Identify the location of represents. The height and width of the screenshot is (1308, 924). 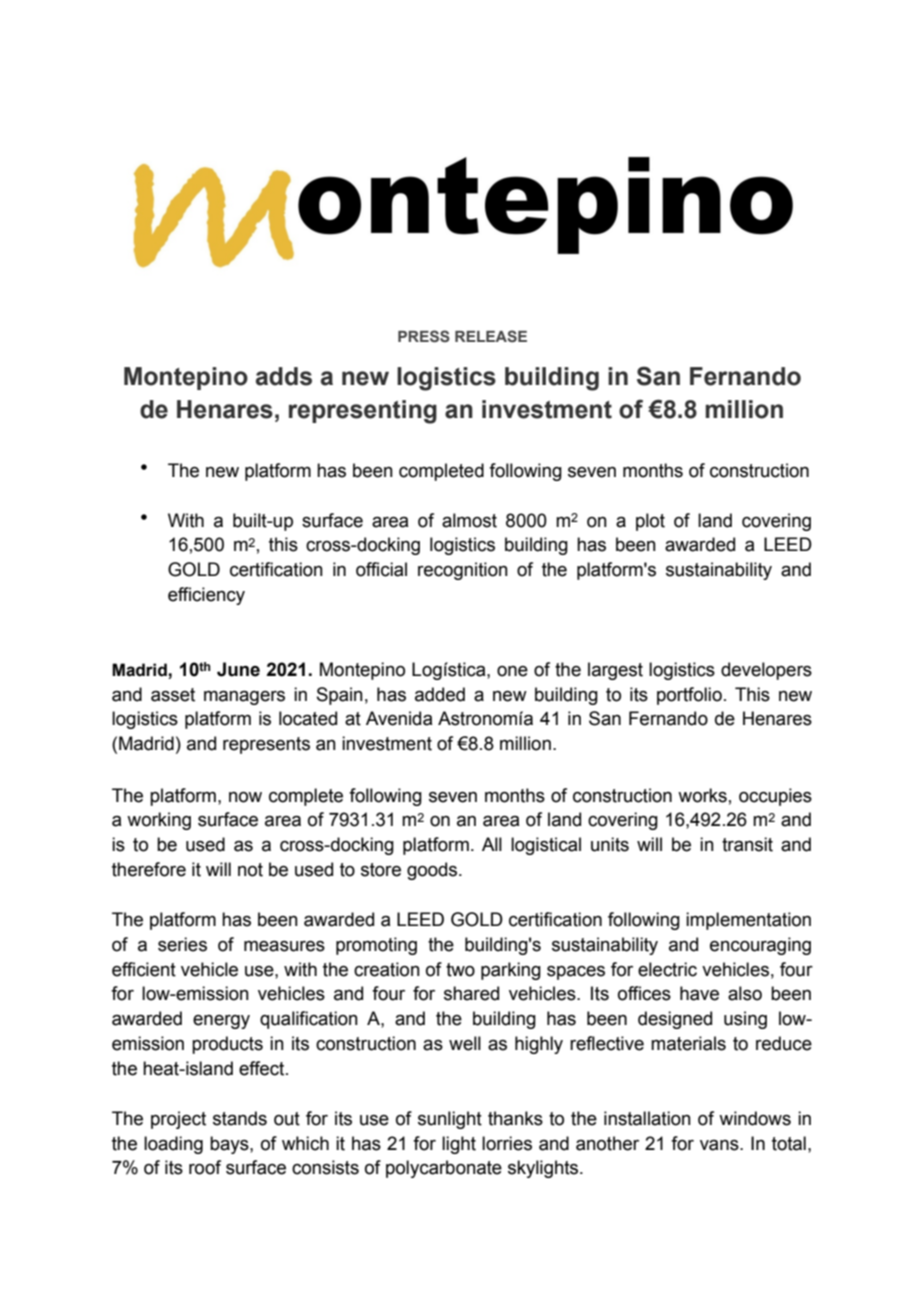
(266, 745).
